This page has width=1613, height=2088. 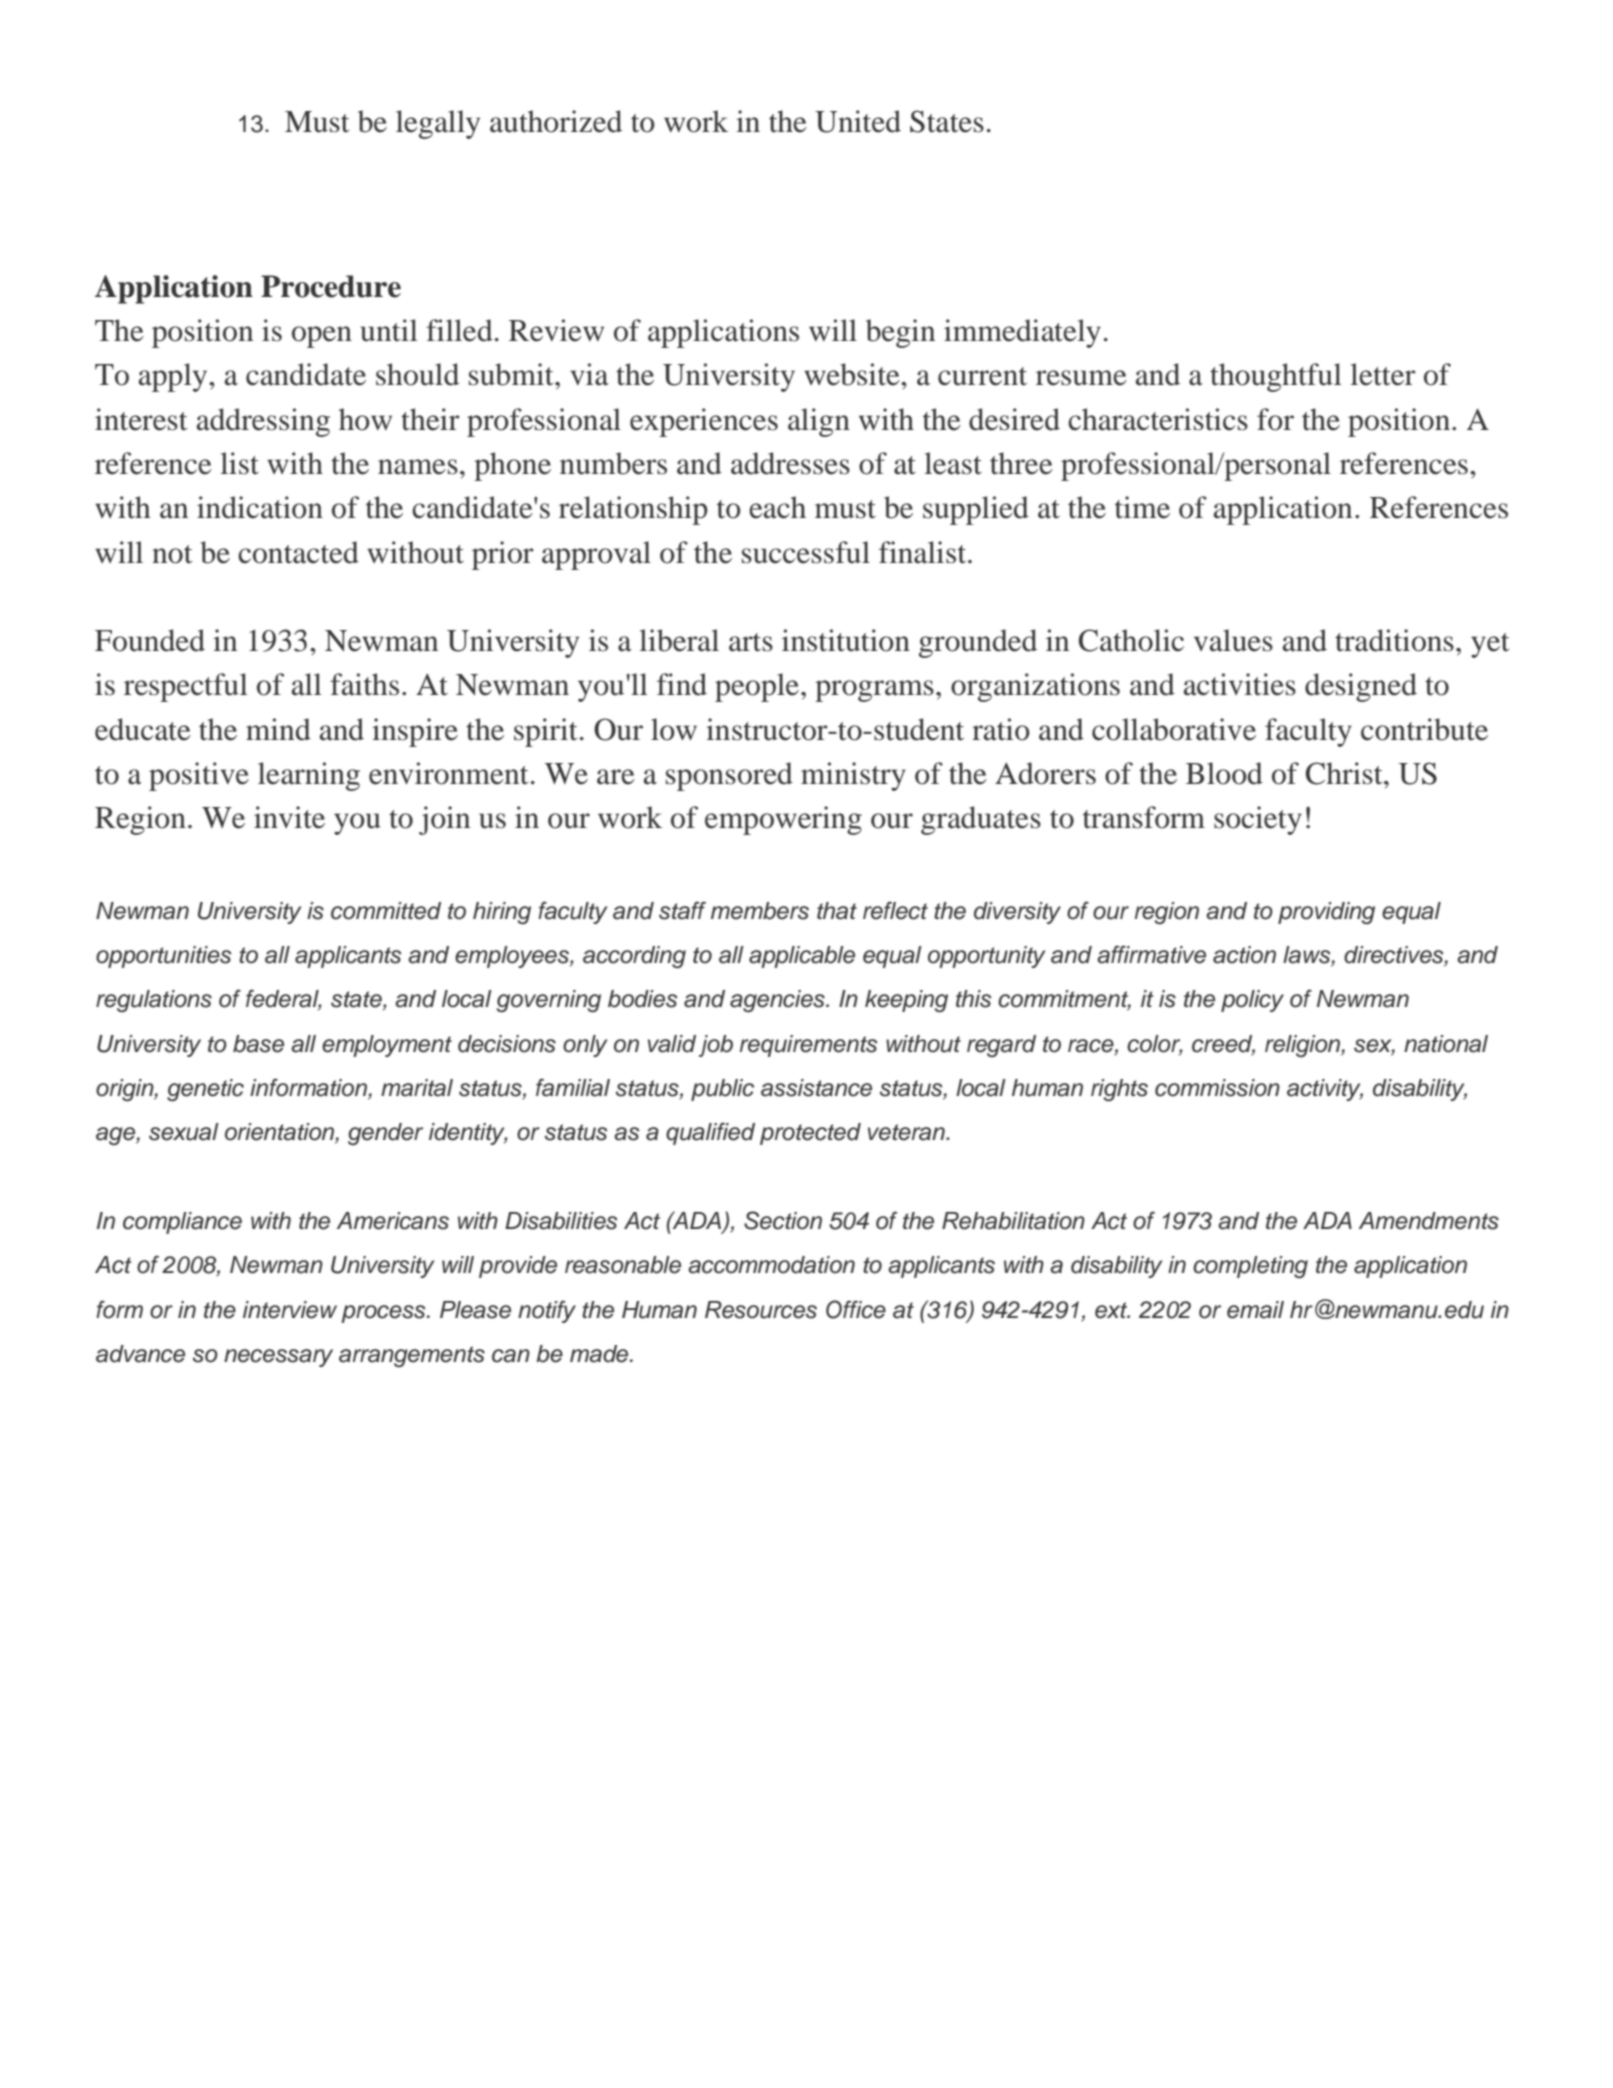 I want to click on United, so click(x=858, y=121).
